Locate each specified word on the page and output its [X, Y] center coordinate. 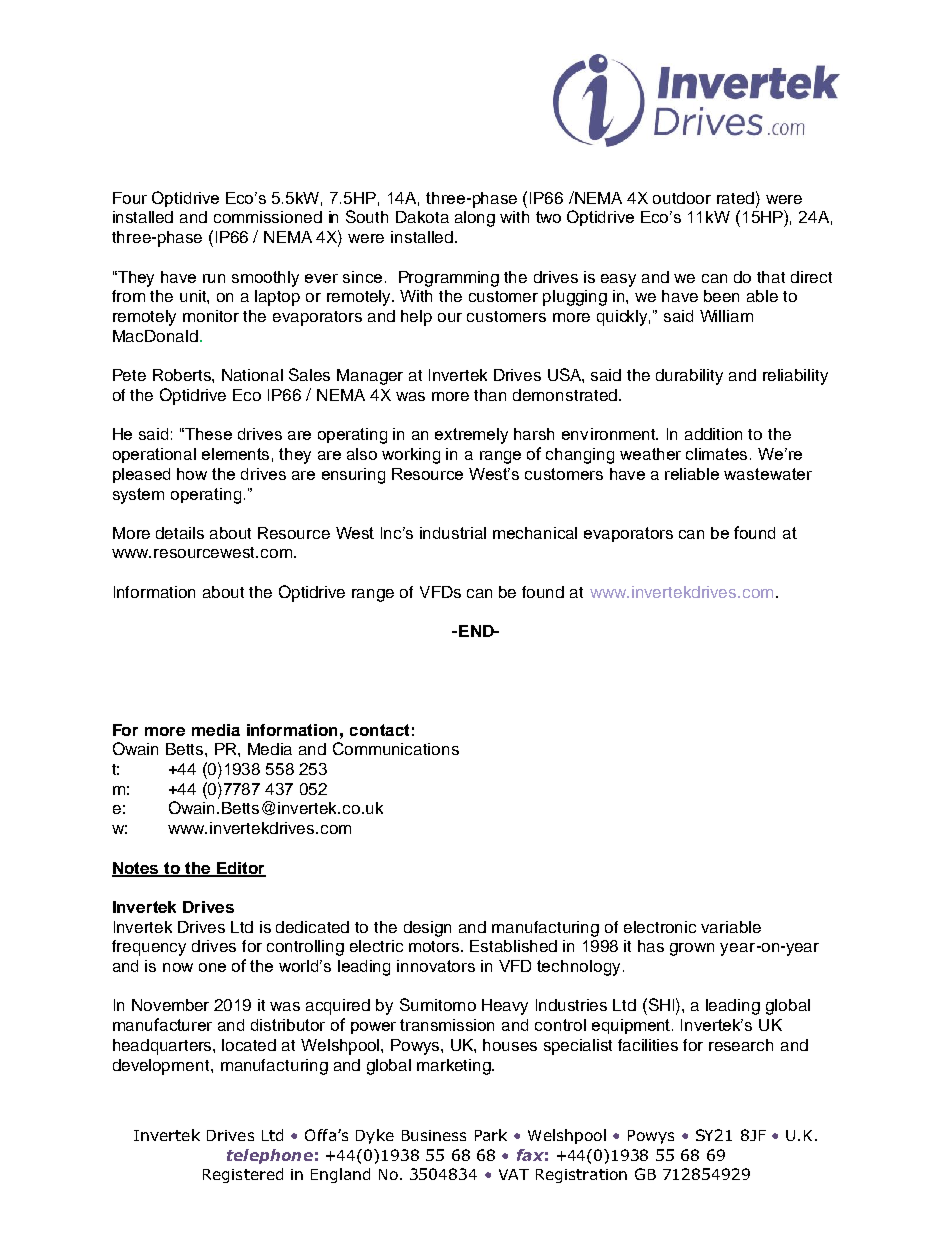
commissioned [268, 217]
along [475, 219]
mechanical [535, 533]
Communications [396, 748]
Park [491, 1135]
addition [713, 434]
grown [692, 949]
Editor [240, 869]
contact [379, 730]
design [427, 929]
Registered [243, 1175]
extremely [471, 436]
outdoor [682, 198]
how [192, 474]
